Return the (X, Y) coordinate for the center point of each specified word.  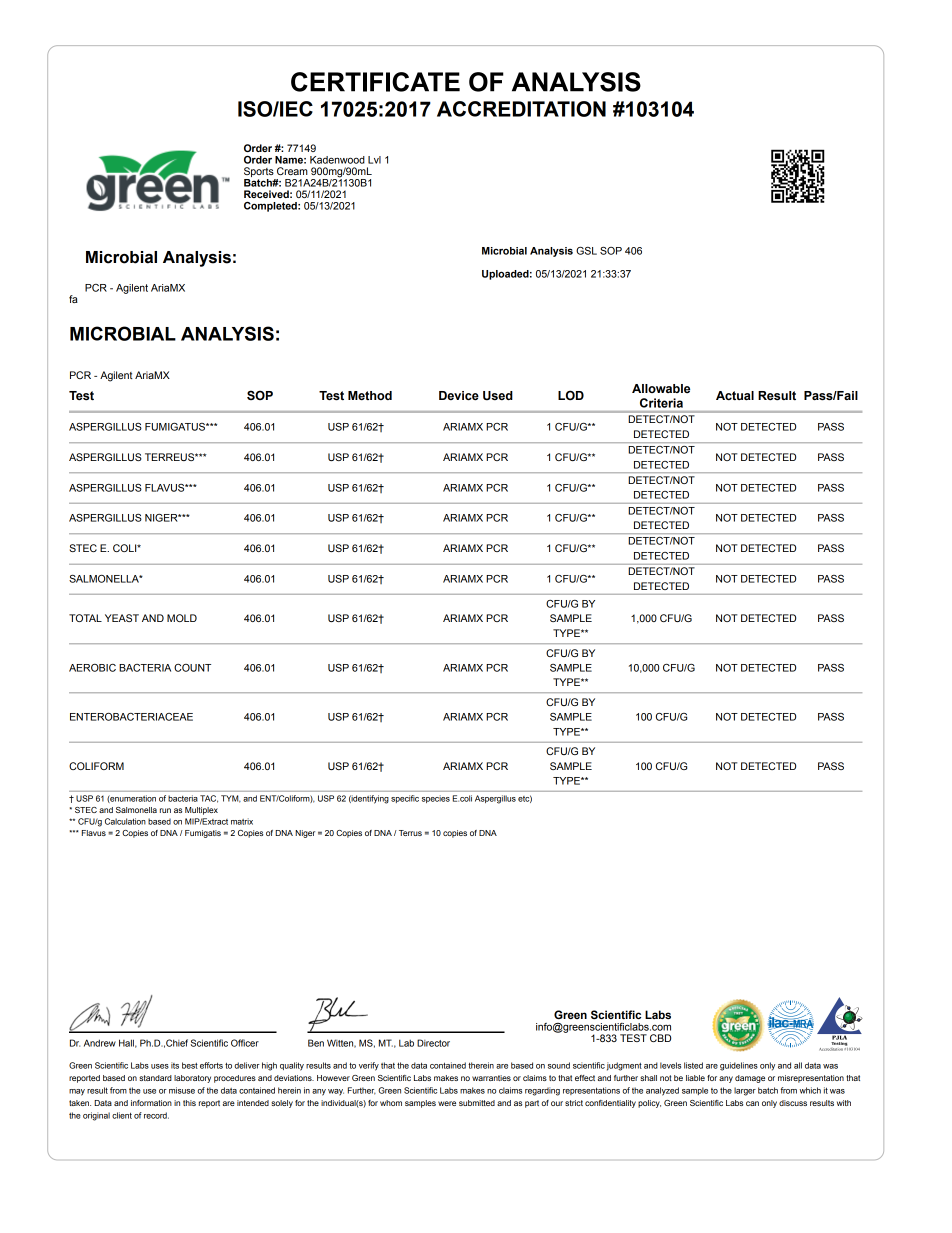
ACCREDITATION (521, 109)
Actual (735, 395)
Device (459, 396)
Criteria (661, 403)
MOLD (182, 618)
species (436, 799)
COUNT (192, 668)
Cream (292, 171)
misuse (182, 1090)
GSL (586, 251)
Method (370, 396)
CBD (660, 1038)
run (165, 810)
